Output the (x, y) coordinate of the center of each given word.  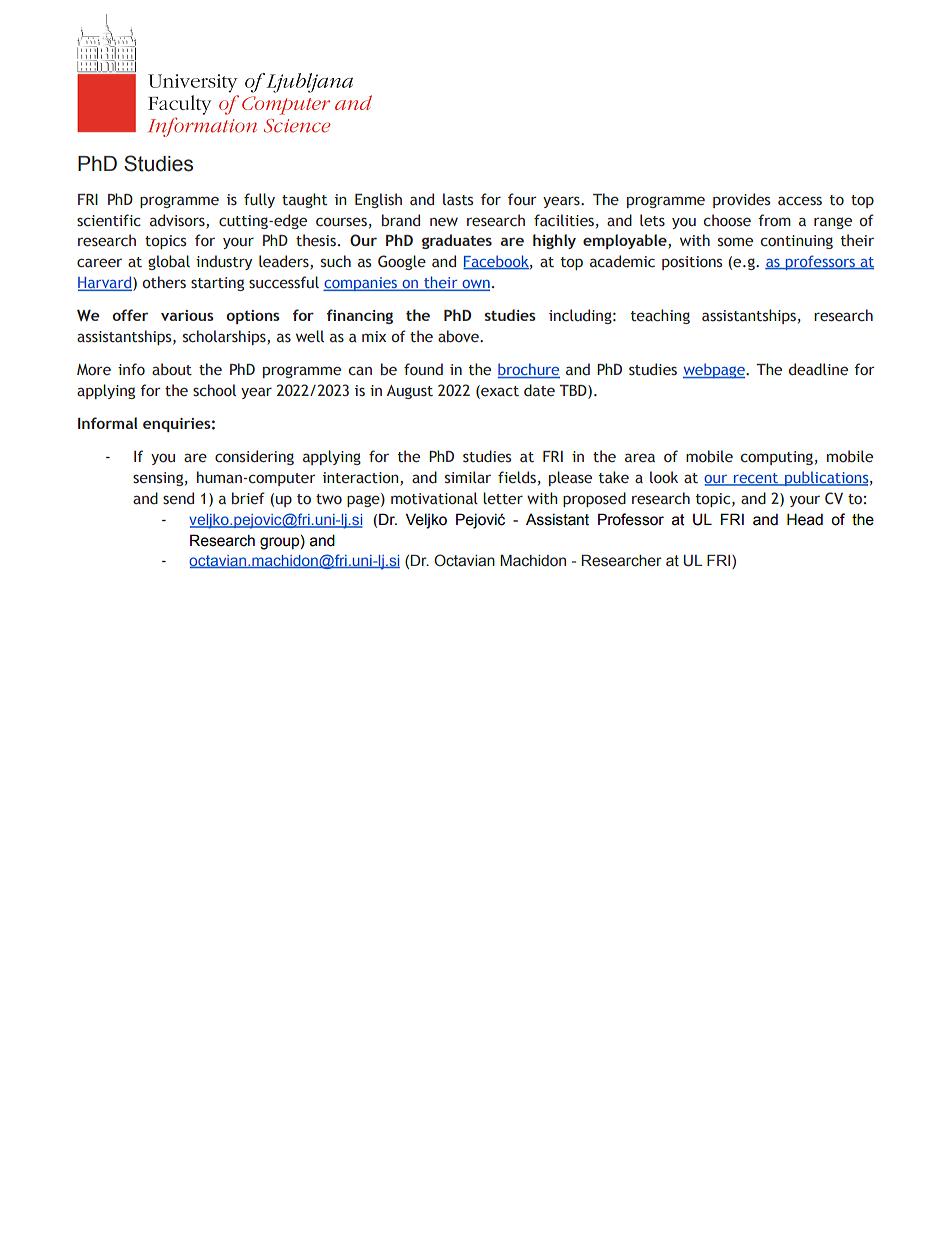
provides (741, 200)
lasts (458, 199)
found (423, 369)
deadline (818, 369)
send (178, 498)
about (172, 369)
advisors (178, 220)
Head (805, 519)
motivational (434, 498)
